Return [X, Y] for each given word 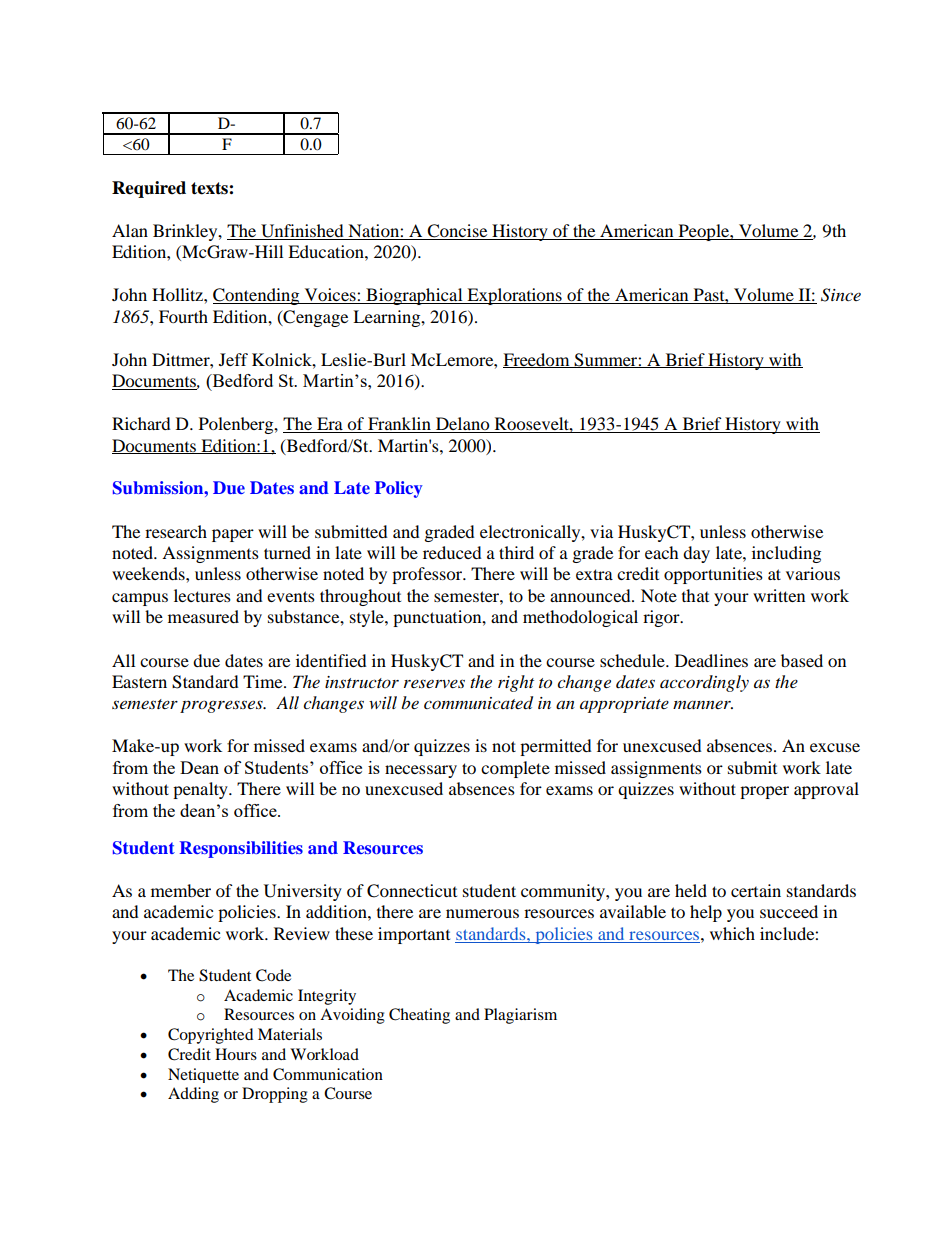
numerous [482, 913]
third [516, 552]
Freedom [537, 360]
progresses [222, 706]
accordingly [704, 683]
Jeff [233, 359]
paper [233, 535]
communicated [478, 703]
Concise [457, 231]
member [181, 890]
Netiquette [203, 1075]
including [786, 554]
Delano [463, 425]
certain [756, 890]
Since [841, 295]
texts [210, 188]
